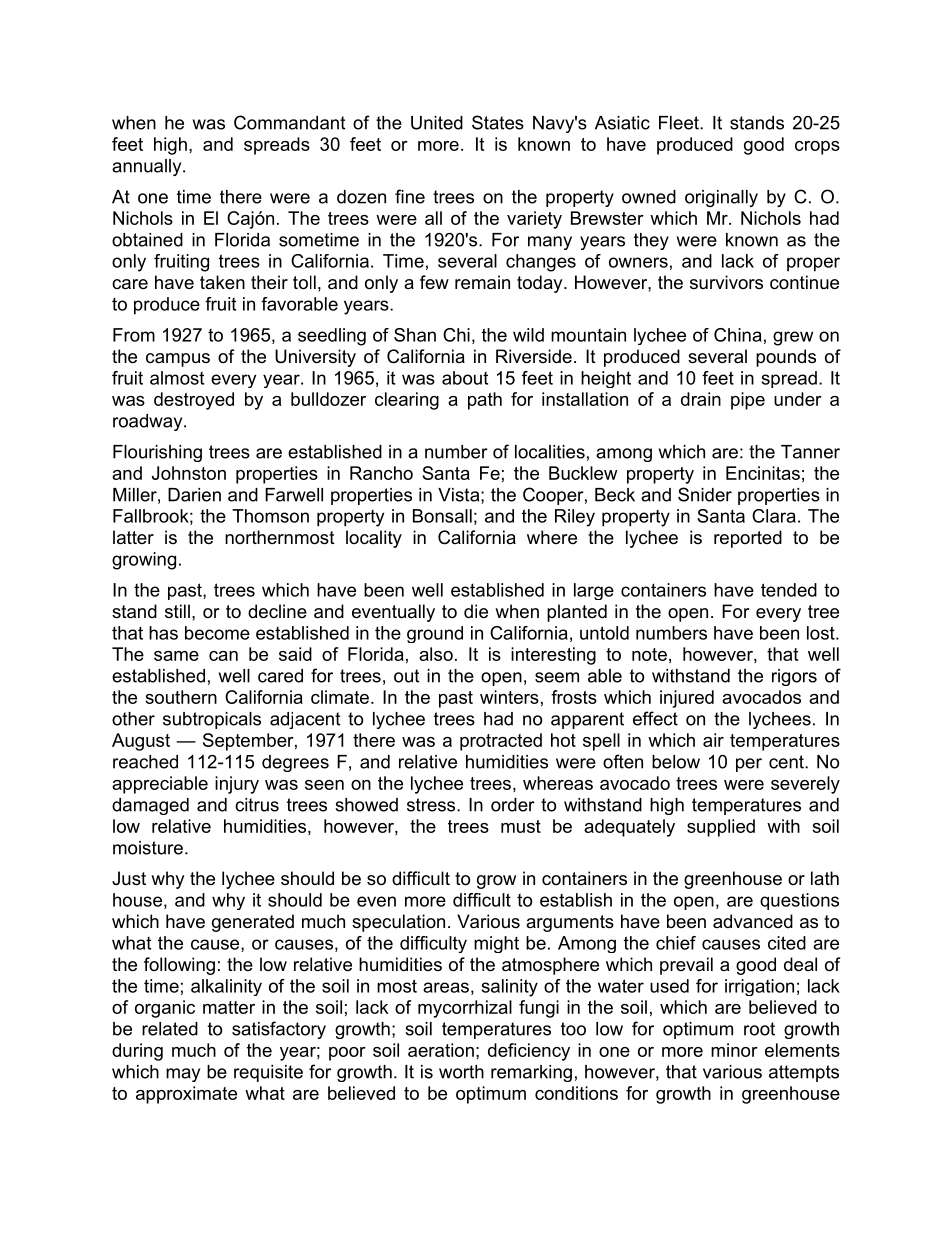 The image size is (952, 1233). What do you see at coordinates (498, 122) in the screenshot?
I see `States` at bounding box center [498, 122].
